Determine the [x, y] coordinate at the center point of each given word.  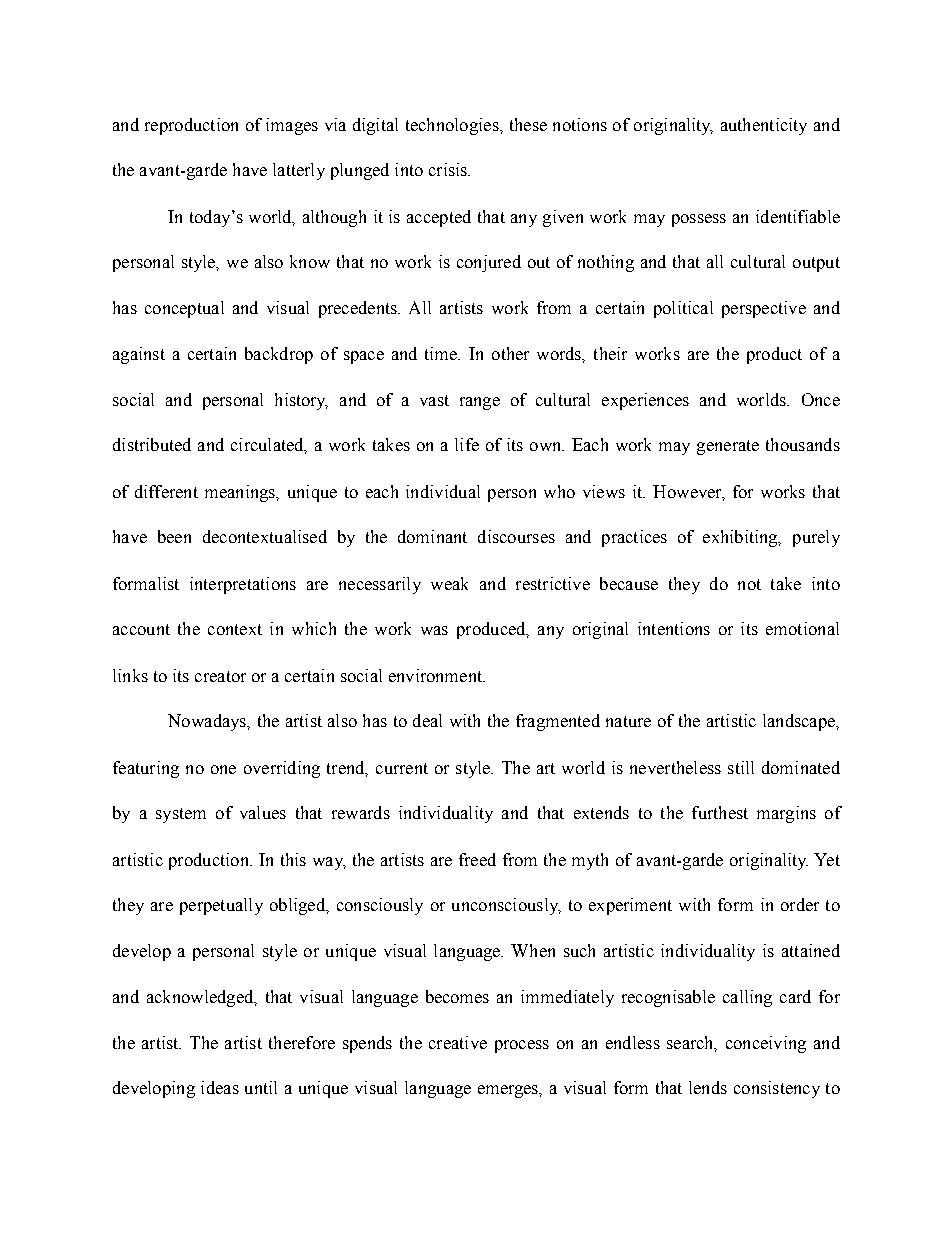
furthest [720, 812]
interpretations [243, 585]
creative [458, 1042]
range [480, 403]
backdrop [279, 355]
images [292, 126]
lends [708, 1087]
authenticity [764, 126]
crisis [449, 169]
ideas [220, 1087]
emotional [802, 628]
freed [477, 859]
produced [492, 630]
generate [728, 447]
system [181, 815]
